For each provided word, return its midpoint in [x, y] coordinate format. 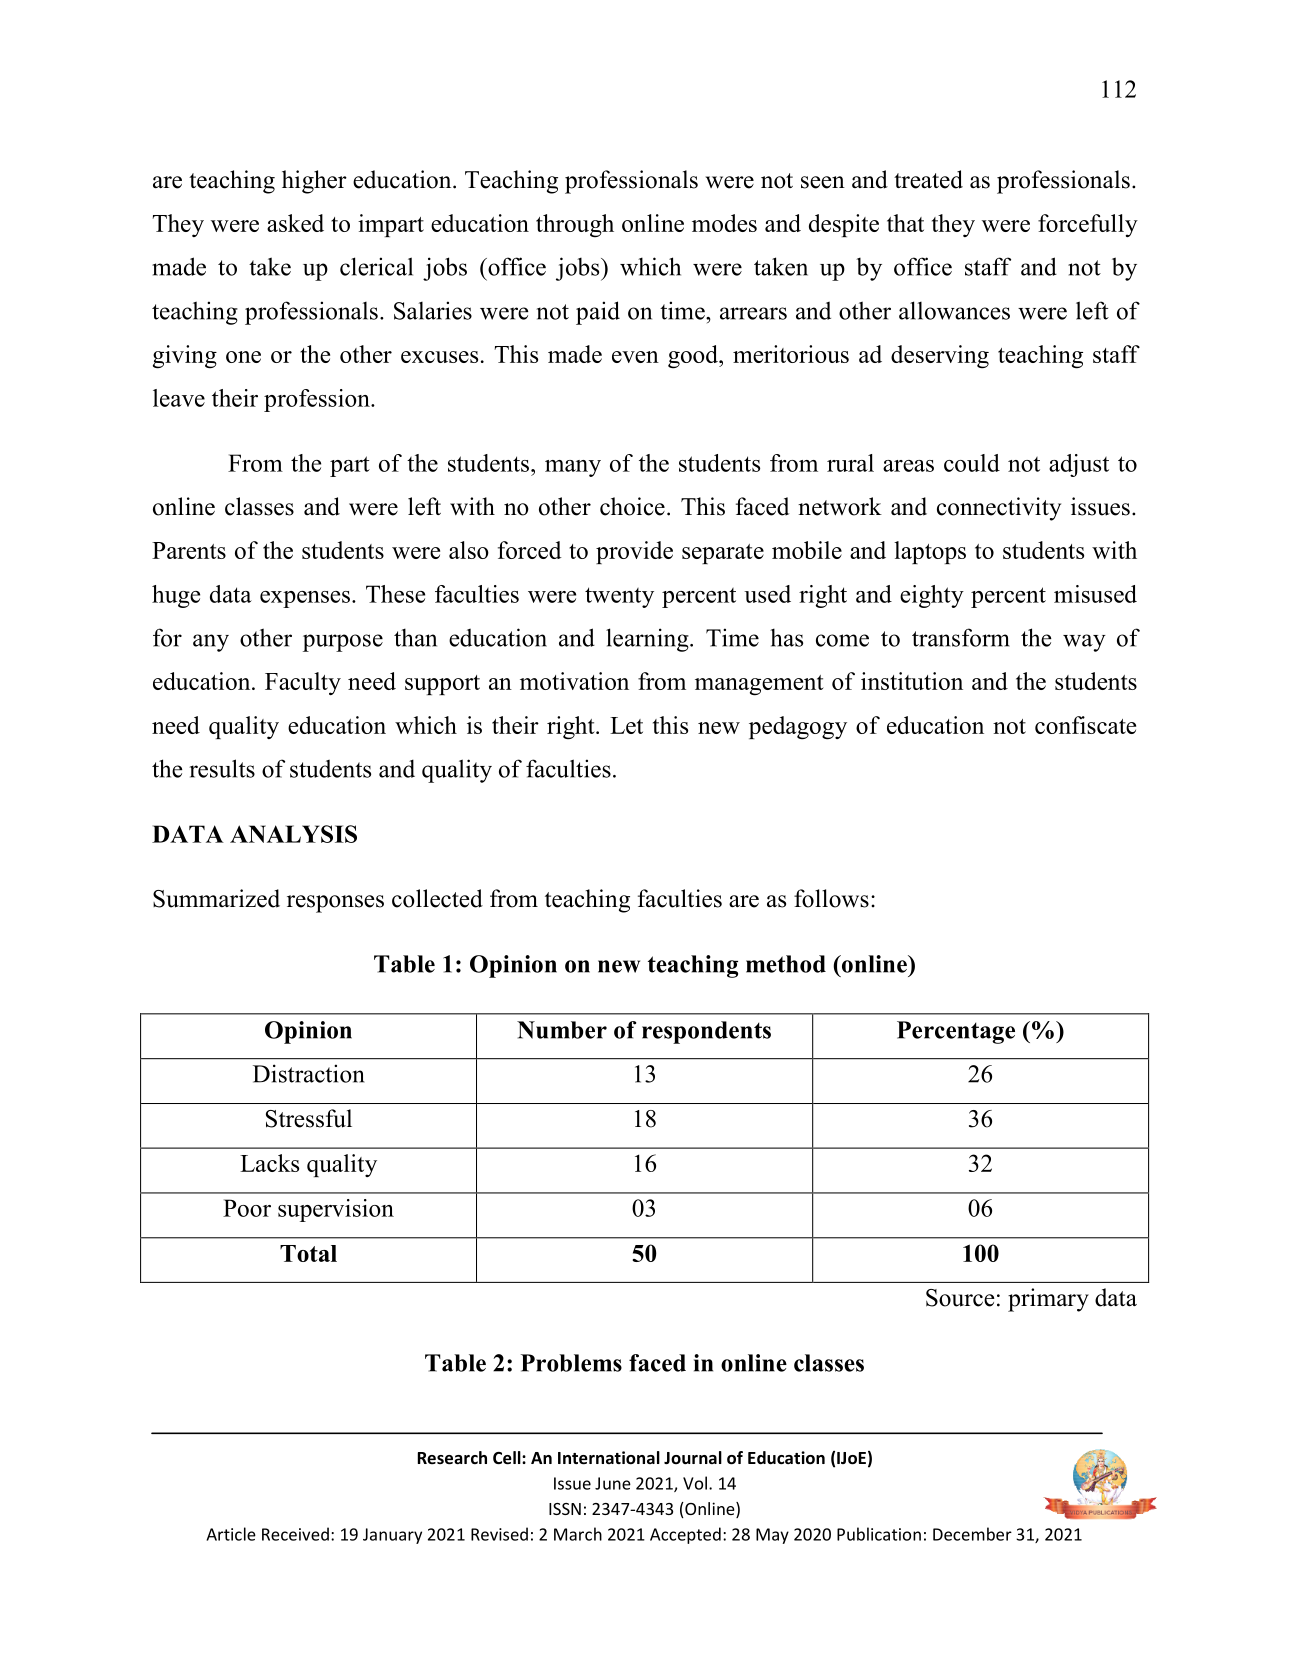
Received [295, 1534]
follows [831, 898]
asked [295, 223]
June [613, 1483]
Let [626, 725]
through [575, 226]
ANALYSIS [293, 834]
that [905, 223]
